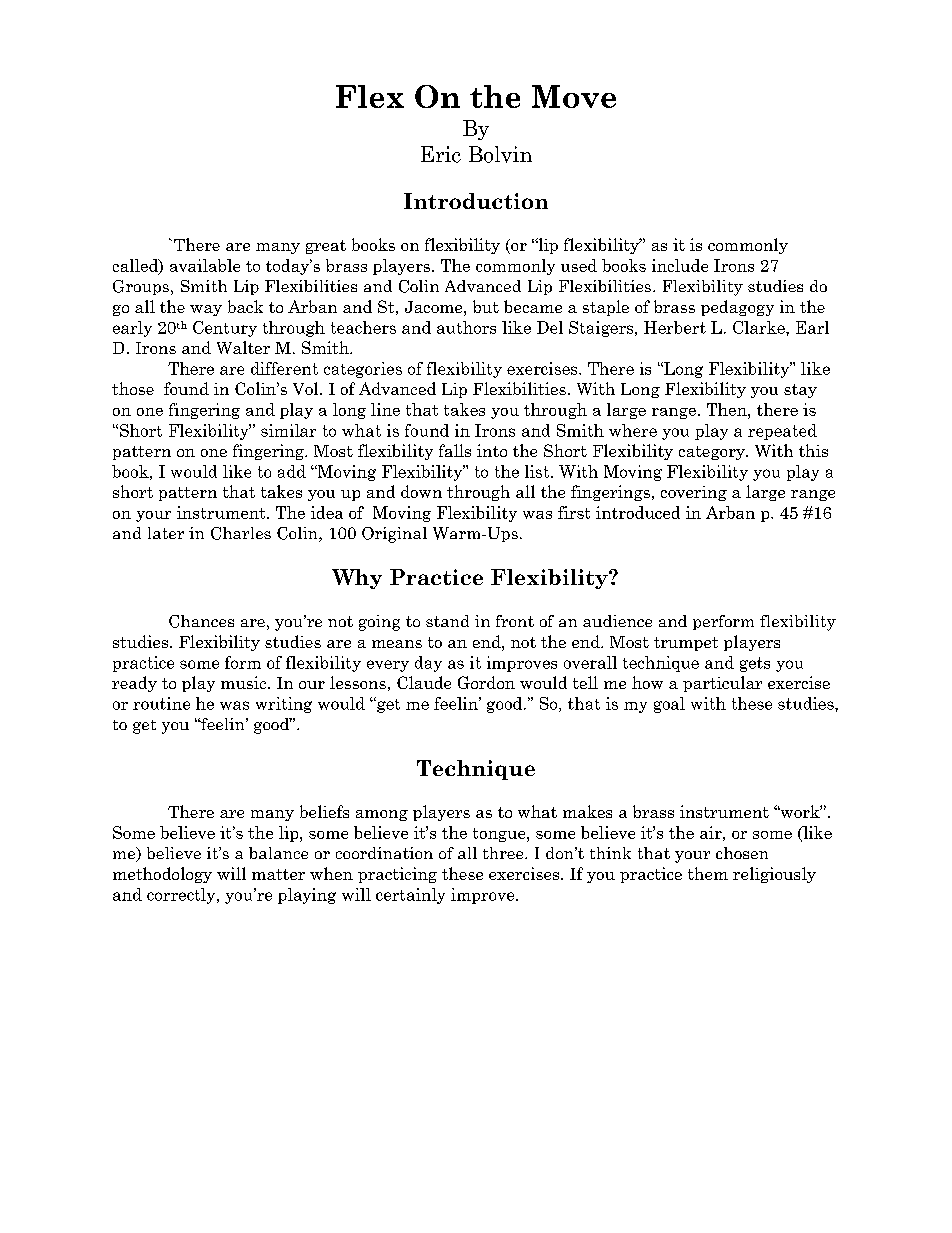 The image size is (952, 1233). What do you see at coordinates (241, 533) in the screenshot?
I see `Charles` at bounding box center [241, 533].
